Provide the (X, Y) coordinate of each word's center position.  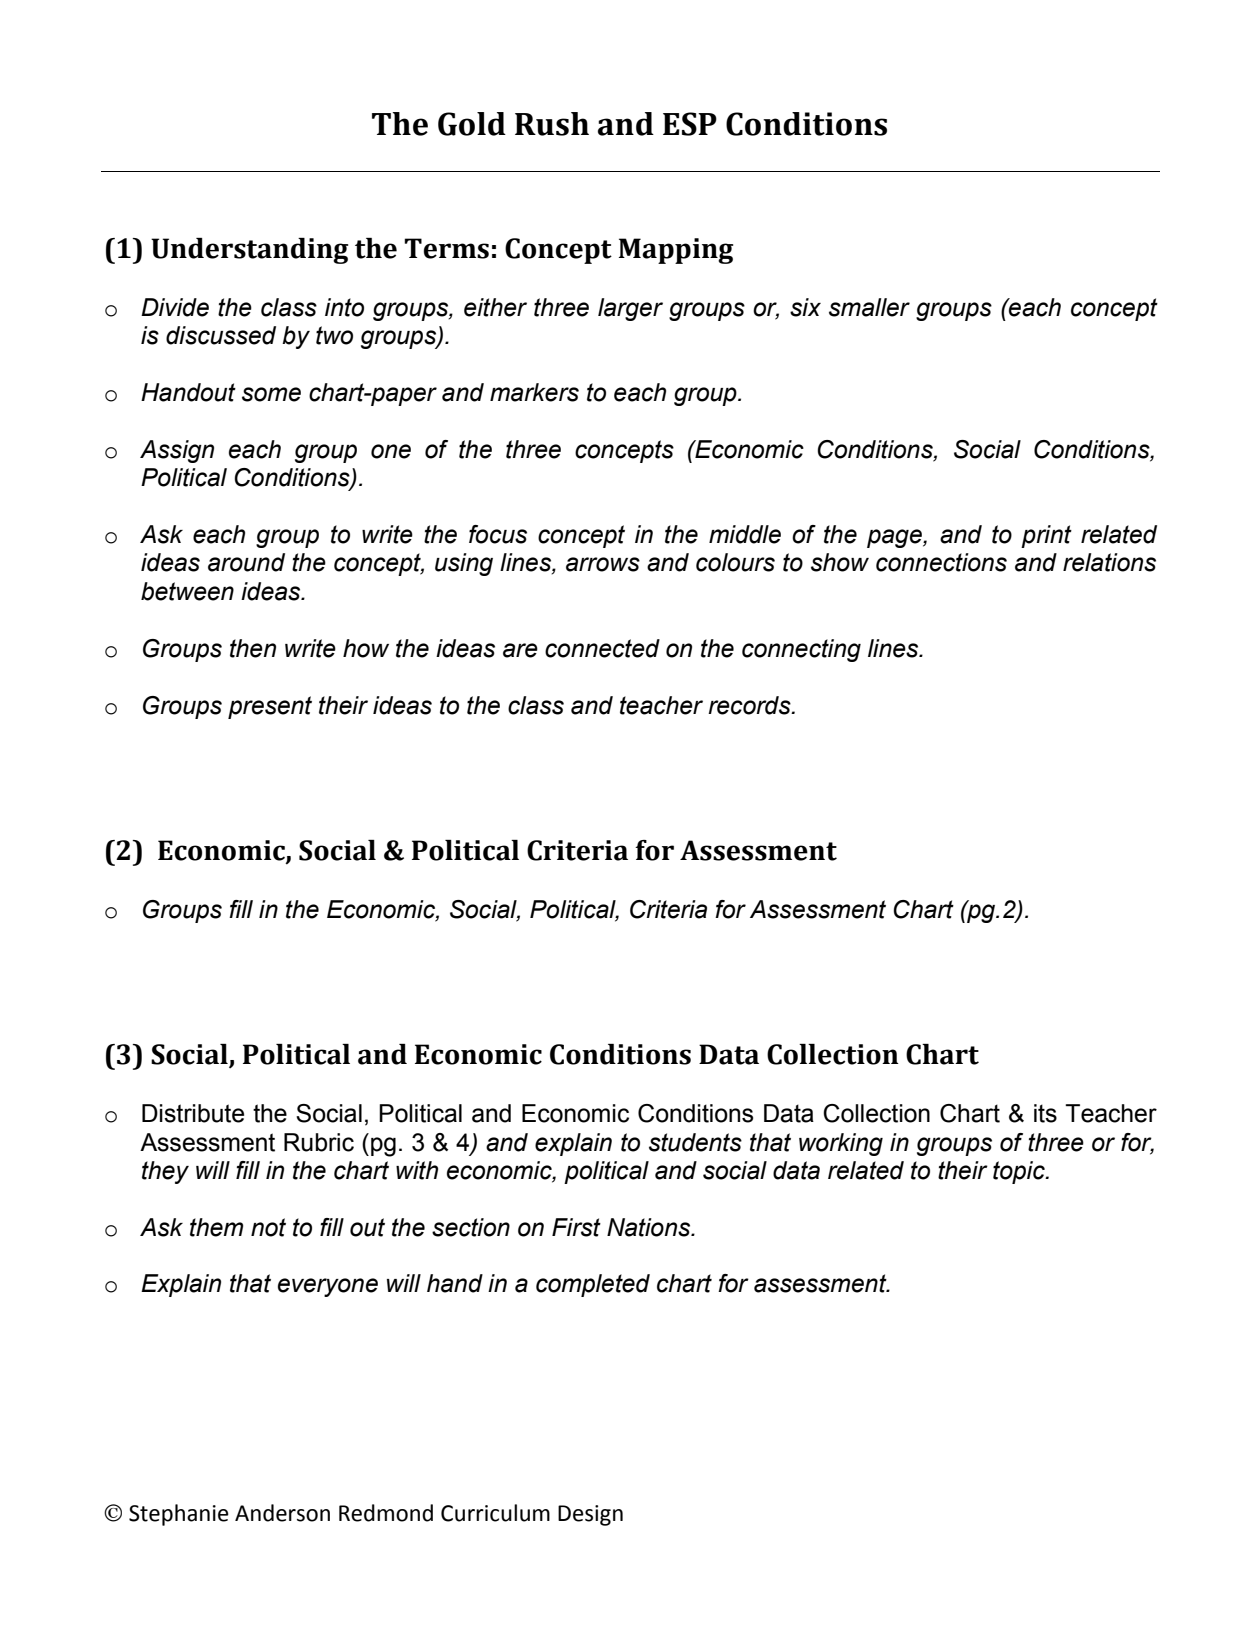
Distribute (193, 1113)
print (1046, 536)
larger (630, 309)
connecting (801, 650)
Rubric (319, 1142)
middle (745, 534)
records (750, 705)
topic (1020, 1172)
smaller (869, 307)
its (1045, 1113)
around (246, 562)
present (270, 707)
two (334, 335)
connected (602, 648)
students (695, 1142)
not (268, 1227)
